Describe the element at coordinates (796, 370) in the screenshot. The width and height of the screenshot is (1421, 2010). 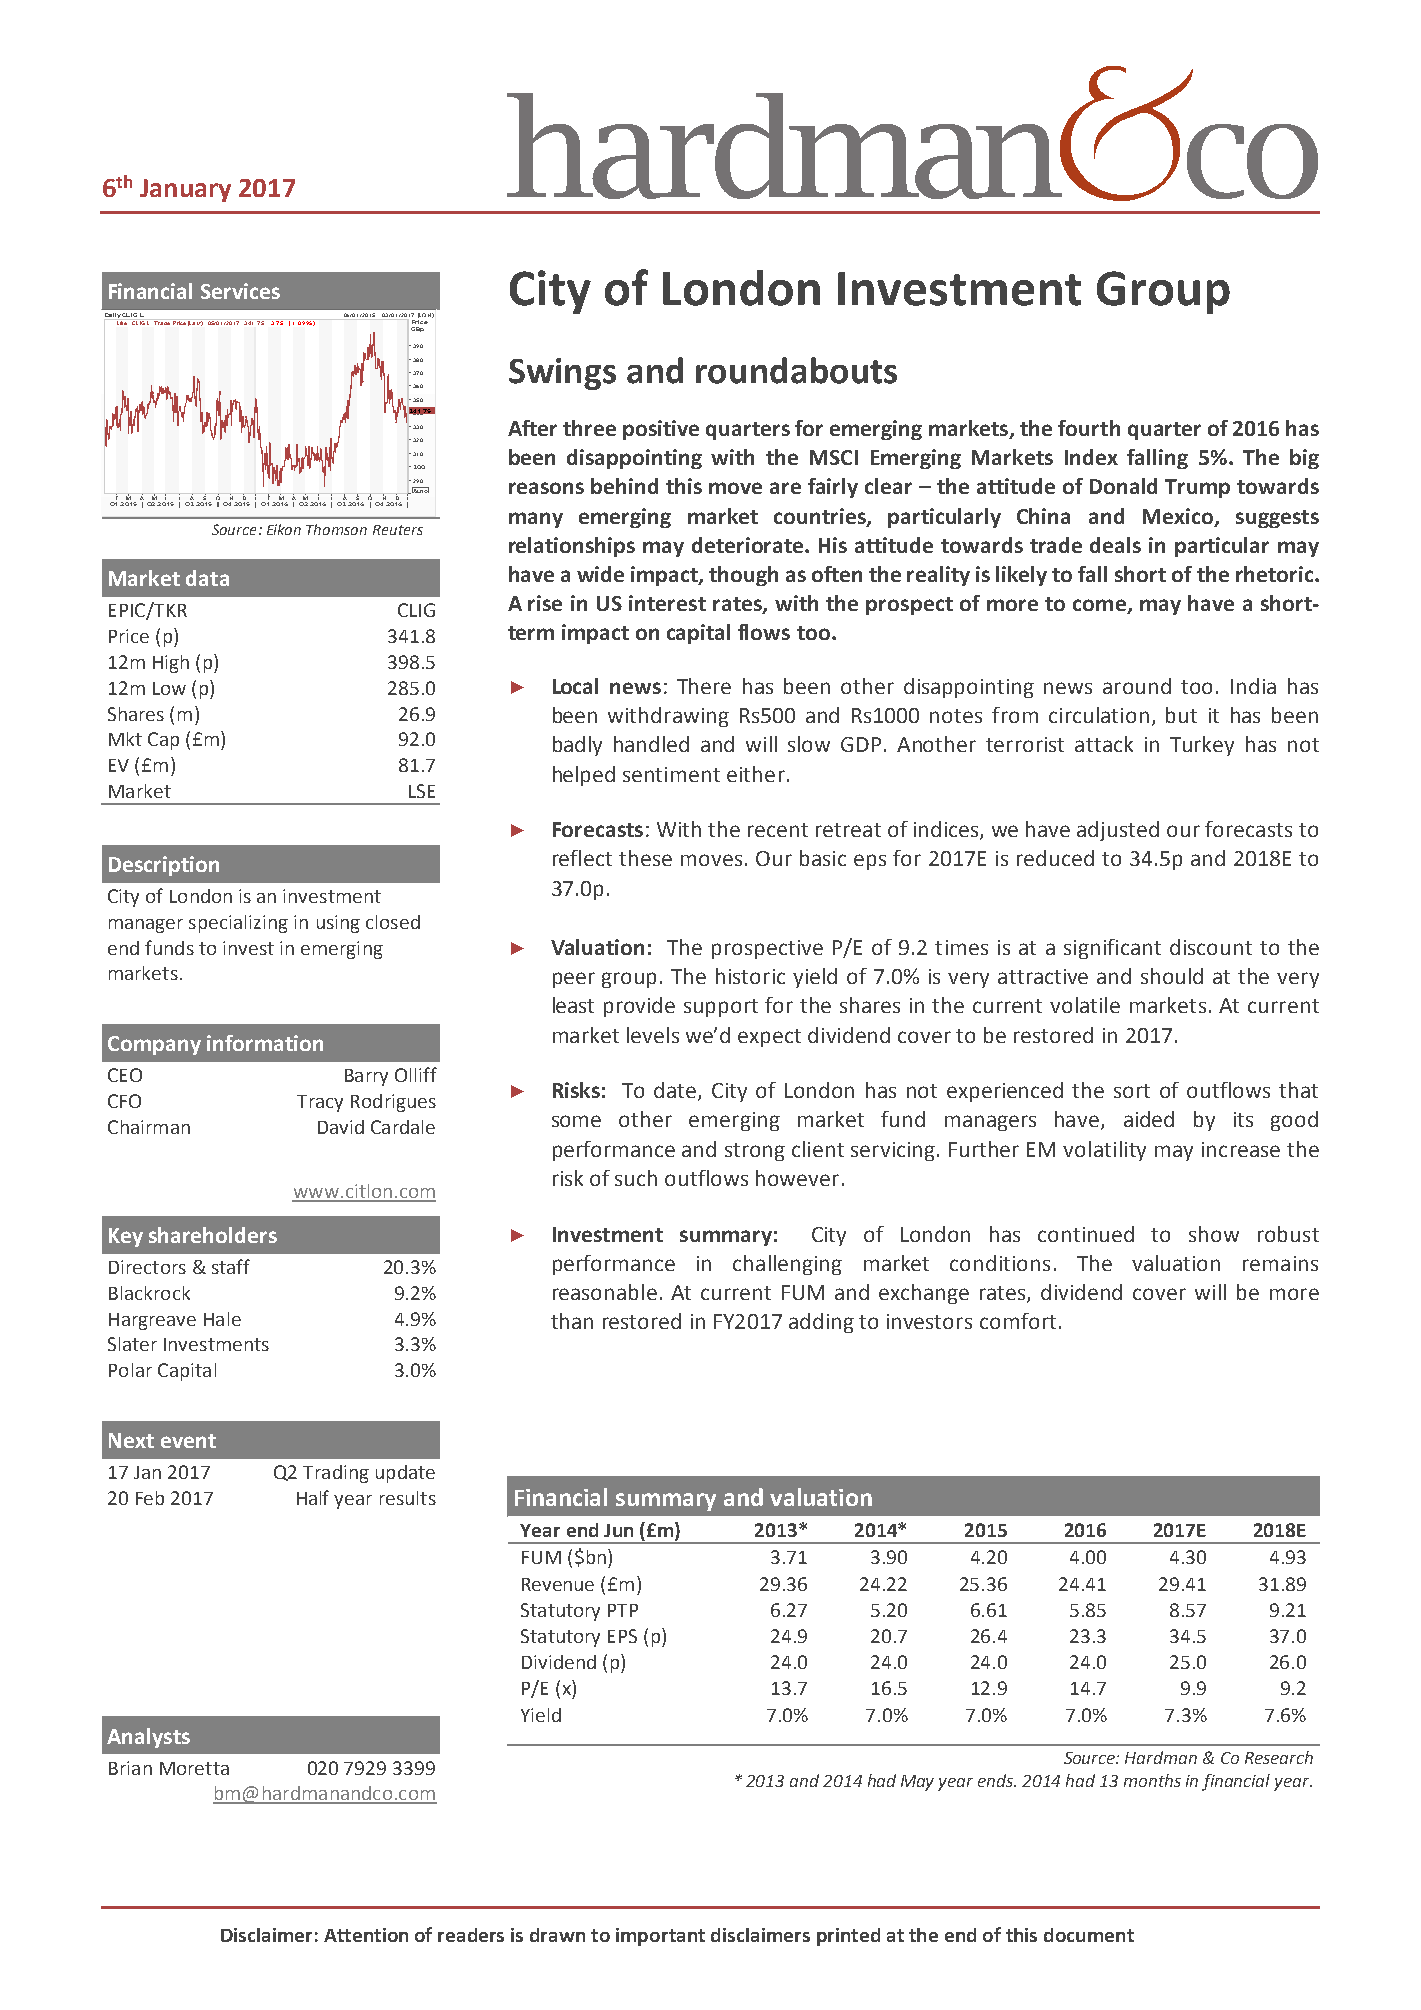
I see `roundabouts` at that location.
